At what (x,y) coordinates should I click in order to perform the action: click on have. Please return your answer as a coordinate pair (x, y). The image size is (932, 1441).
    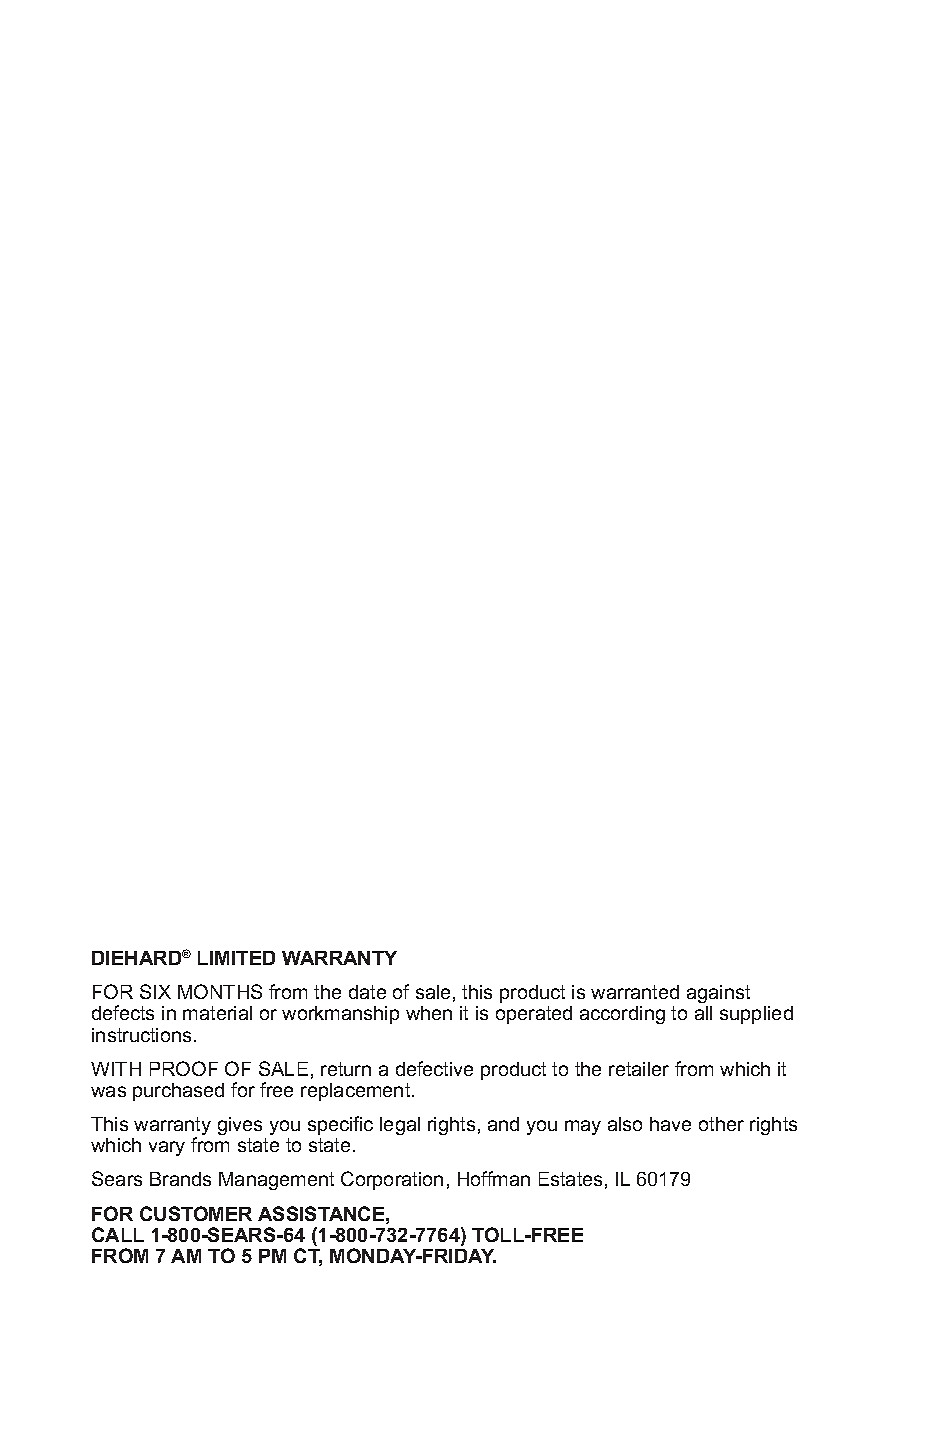
    Looking at the image, I should click on (670, 1124).
